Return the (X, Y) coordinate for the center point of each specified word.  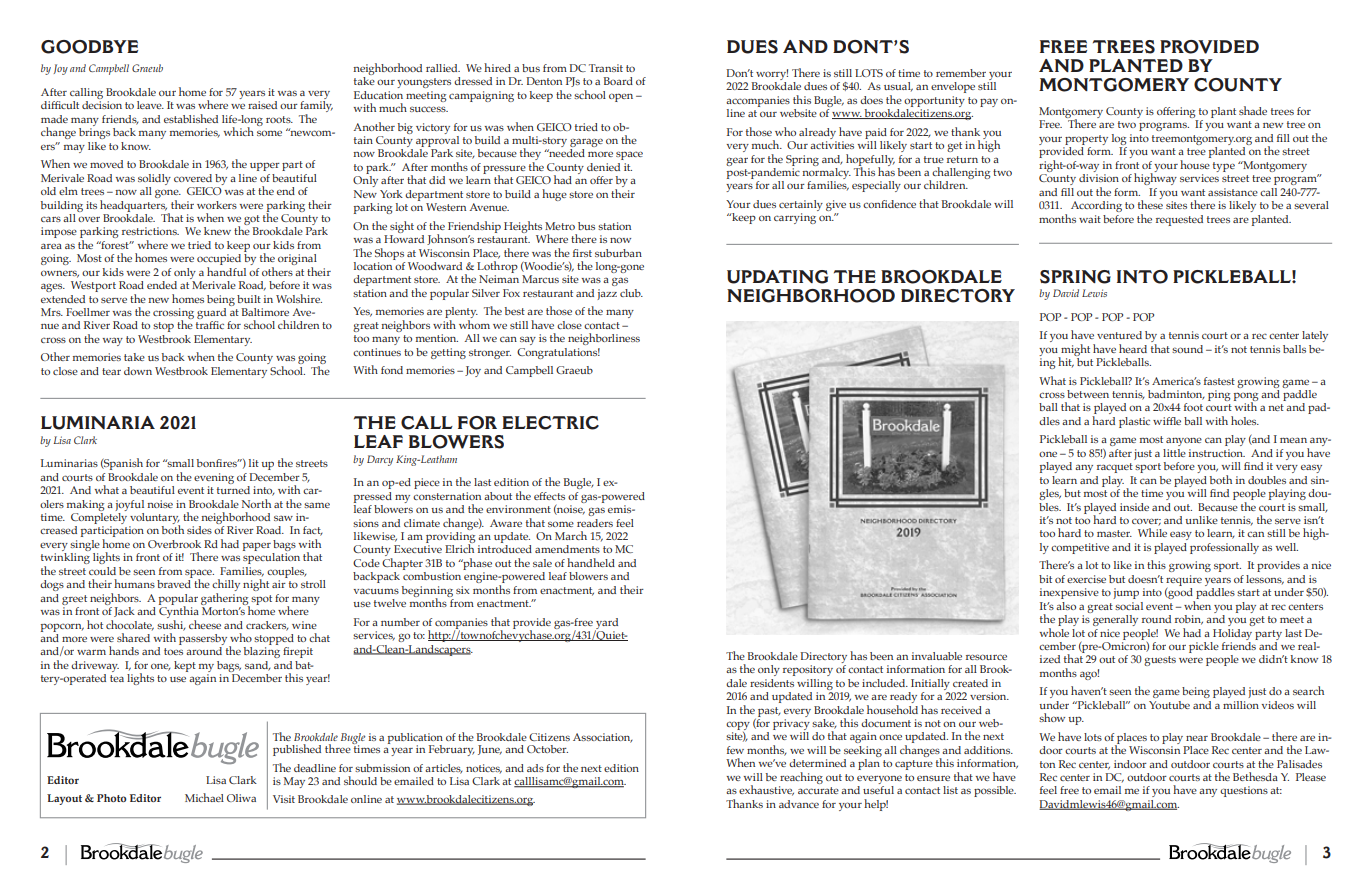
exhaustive (766, 790)
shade (1253, 110)
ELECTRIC (550, 423)
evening (214, 478)
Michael (204, 797)
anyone (1184, 441)
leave (150, 105)
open (621, 97)
